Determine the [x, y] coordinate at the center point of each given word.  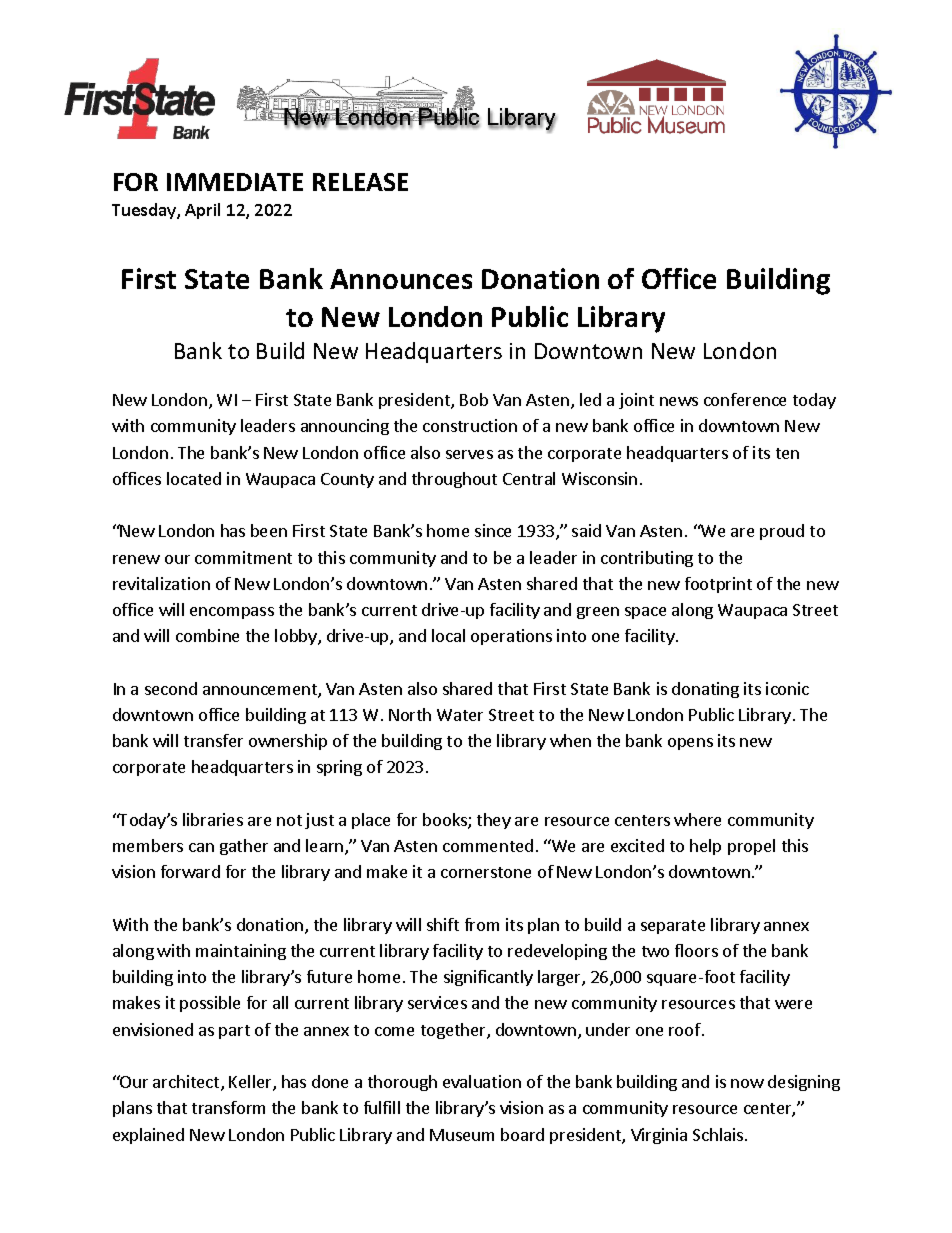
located [194, 478]
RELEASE [360, 182]
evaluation [482, 1081]
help [705, 847]
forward [190, 871]
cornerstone [486, 872]
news [679, 401]
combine [207, 635]
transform [228, 1107]
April [202, 211]
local [448, 635]
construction [470, 425]
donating [705, 690]
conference [745, 399]
